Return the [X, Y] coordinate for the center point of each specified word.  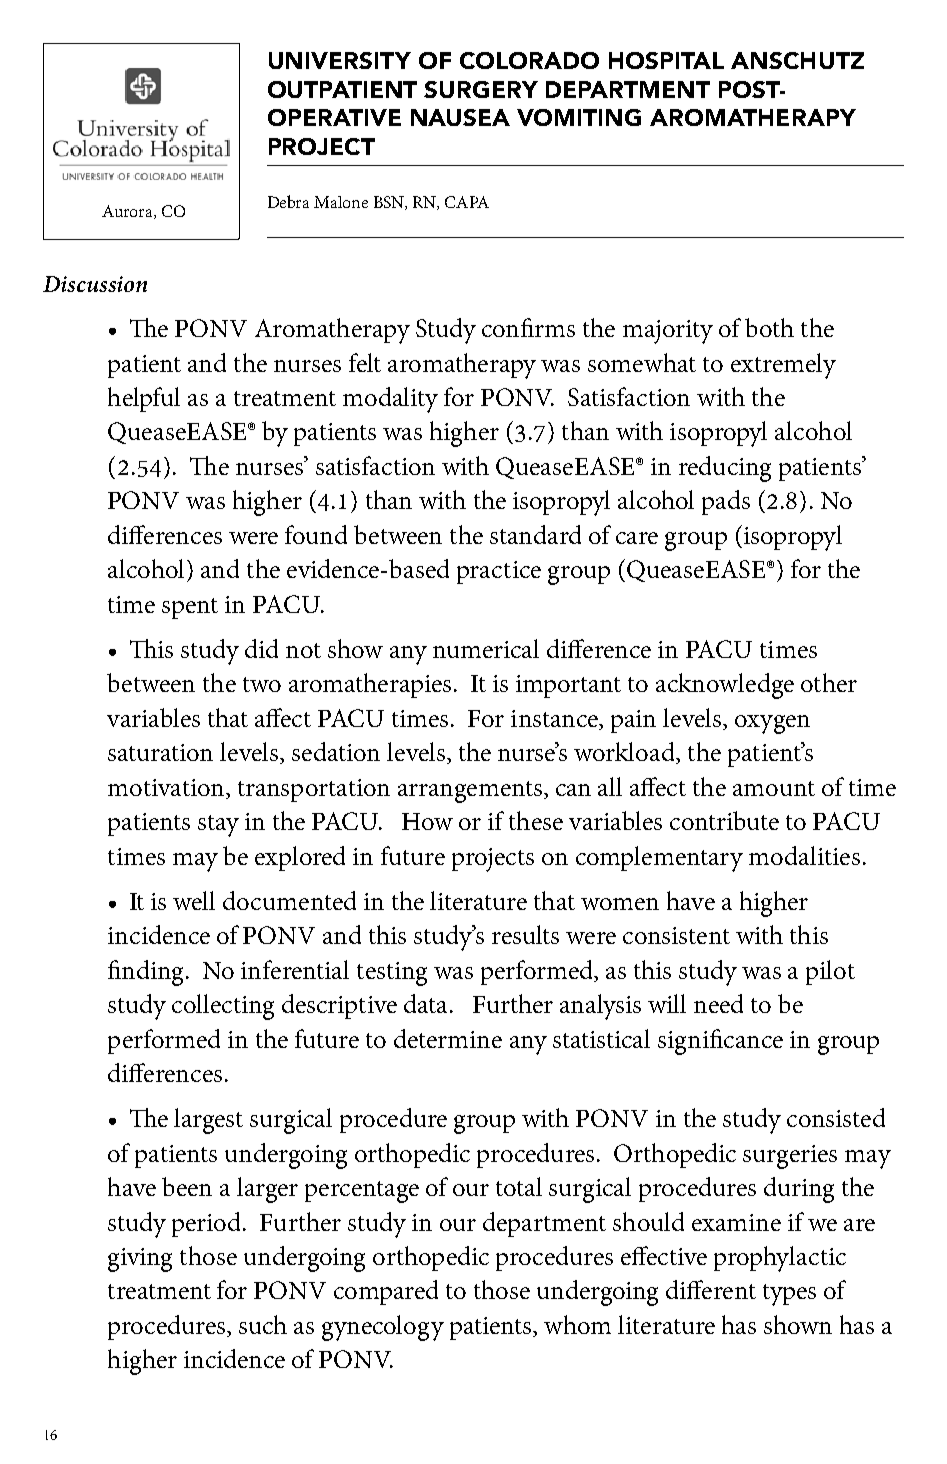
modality [390, 400]
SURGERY [481, 89]
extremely [783, 366]
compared [386, 1292]
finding [147, 973]
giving [140, 1260]
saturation [160, 752]
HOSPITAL [666, 60]
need [718, 1003]
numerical [486, 648]
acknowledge [725, 686]
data [427, 1003]
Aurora [128, 212]
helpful [144, 399]
